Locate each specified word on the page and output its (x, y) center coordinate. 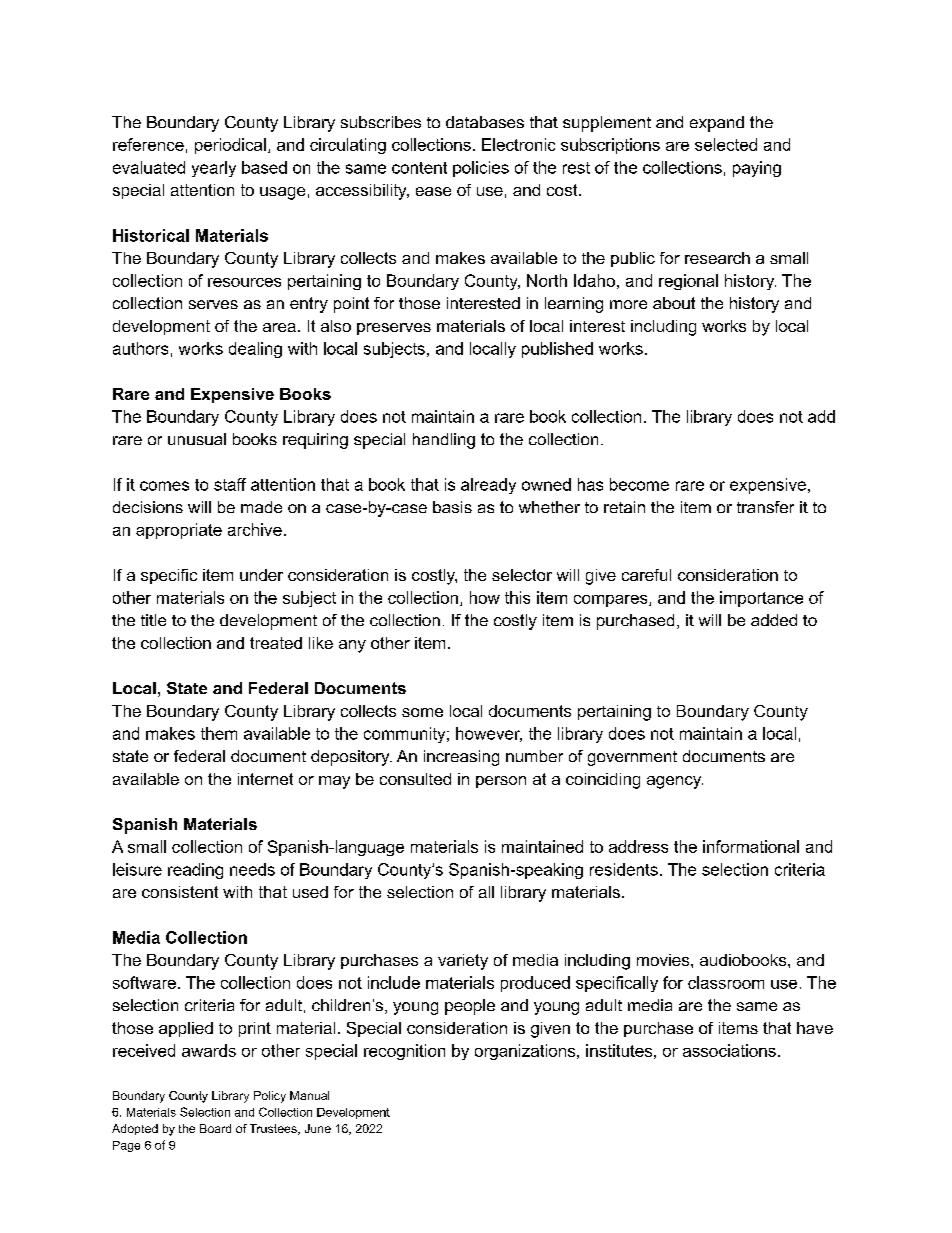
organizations (526, 1052)
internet (265, 779)
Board (215, 1128)
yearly (214, 169)
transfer (765, 507)
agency (675, 782)
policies (481, 169)
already (488, 486)
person (501, 782)
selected (726, 144)
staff (230, 484)
